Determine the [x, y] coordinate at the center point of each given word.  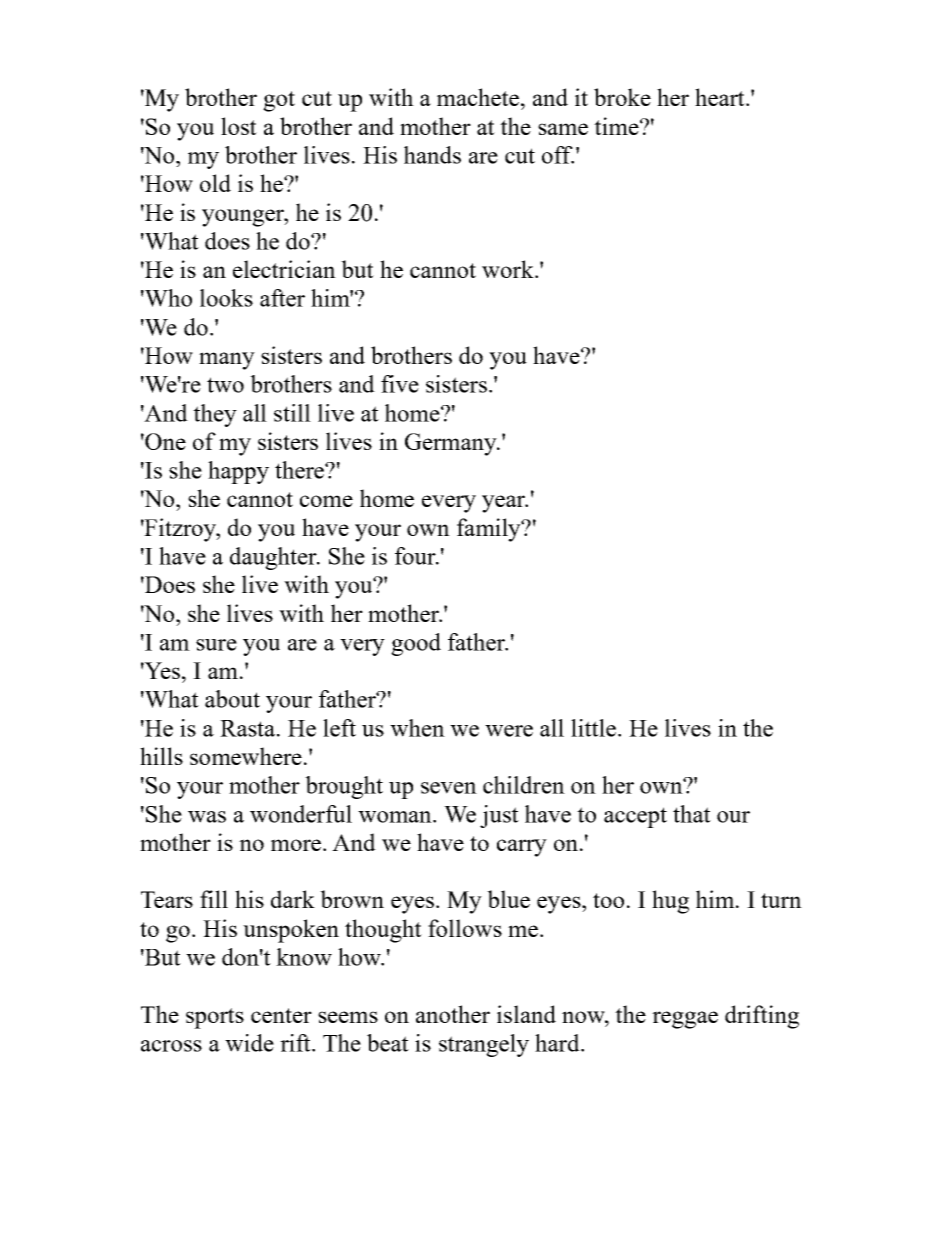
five [400, 384]
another [453, 1014]
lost [239, 126]
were [509, 731]
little [595, 728]
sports [215, 1018]
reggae [685, 1020]
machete [478, 97]
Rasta [247, 728]
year [505, 504]
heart [721, 97]
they [215, 415]
